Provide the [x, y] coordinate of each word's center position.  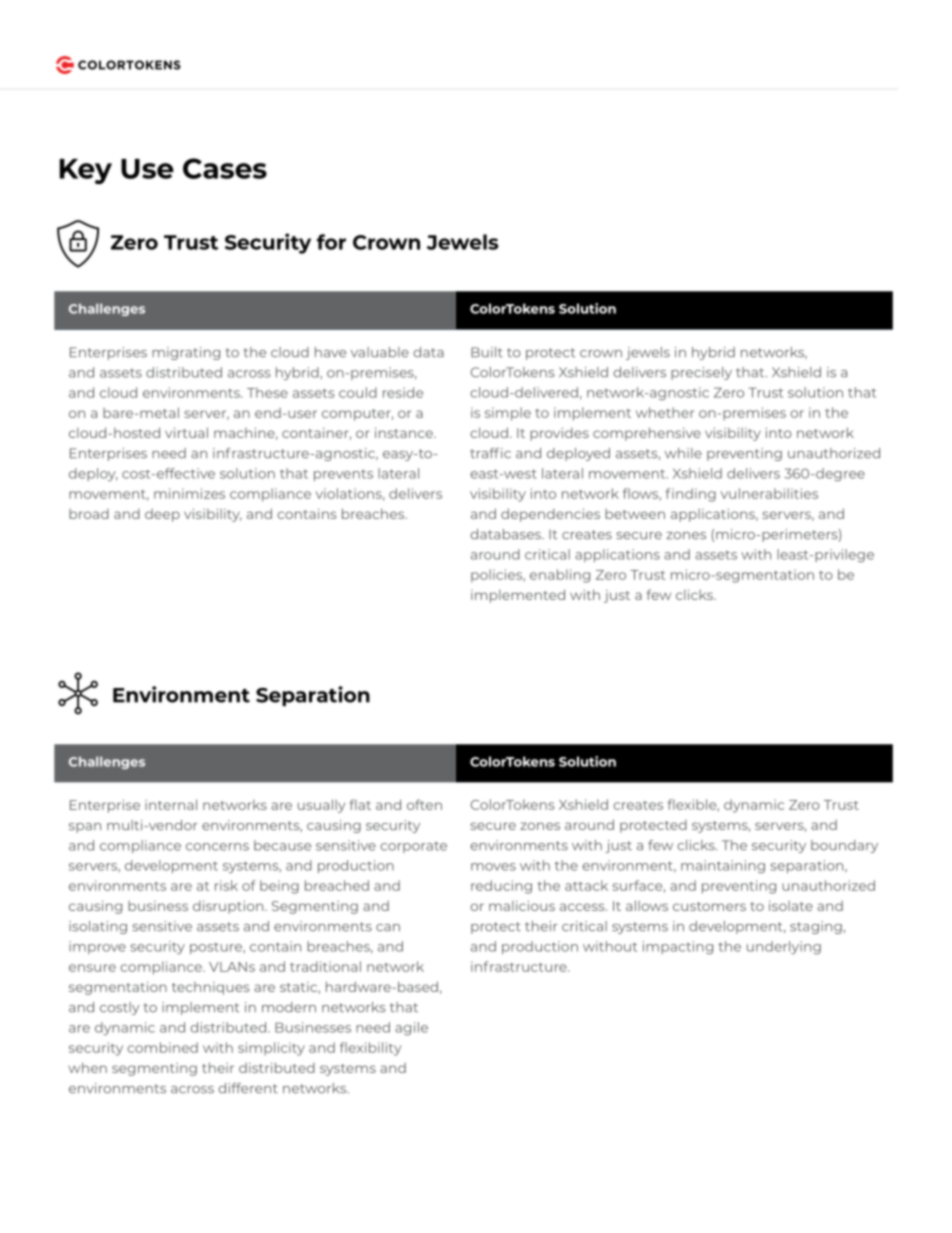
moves [493, 867]
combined [162, 1047]
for [331, 242]
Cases [225, 168]
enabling [560, 576]
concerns [217, 847]
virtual [186, 432]
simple [508, 414]
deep [162, 515]
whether [665, 412]
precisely [701, 373]
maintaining [723, 866]
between [635, 514]
